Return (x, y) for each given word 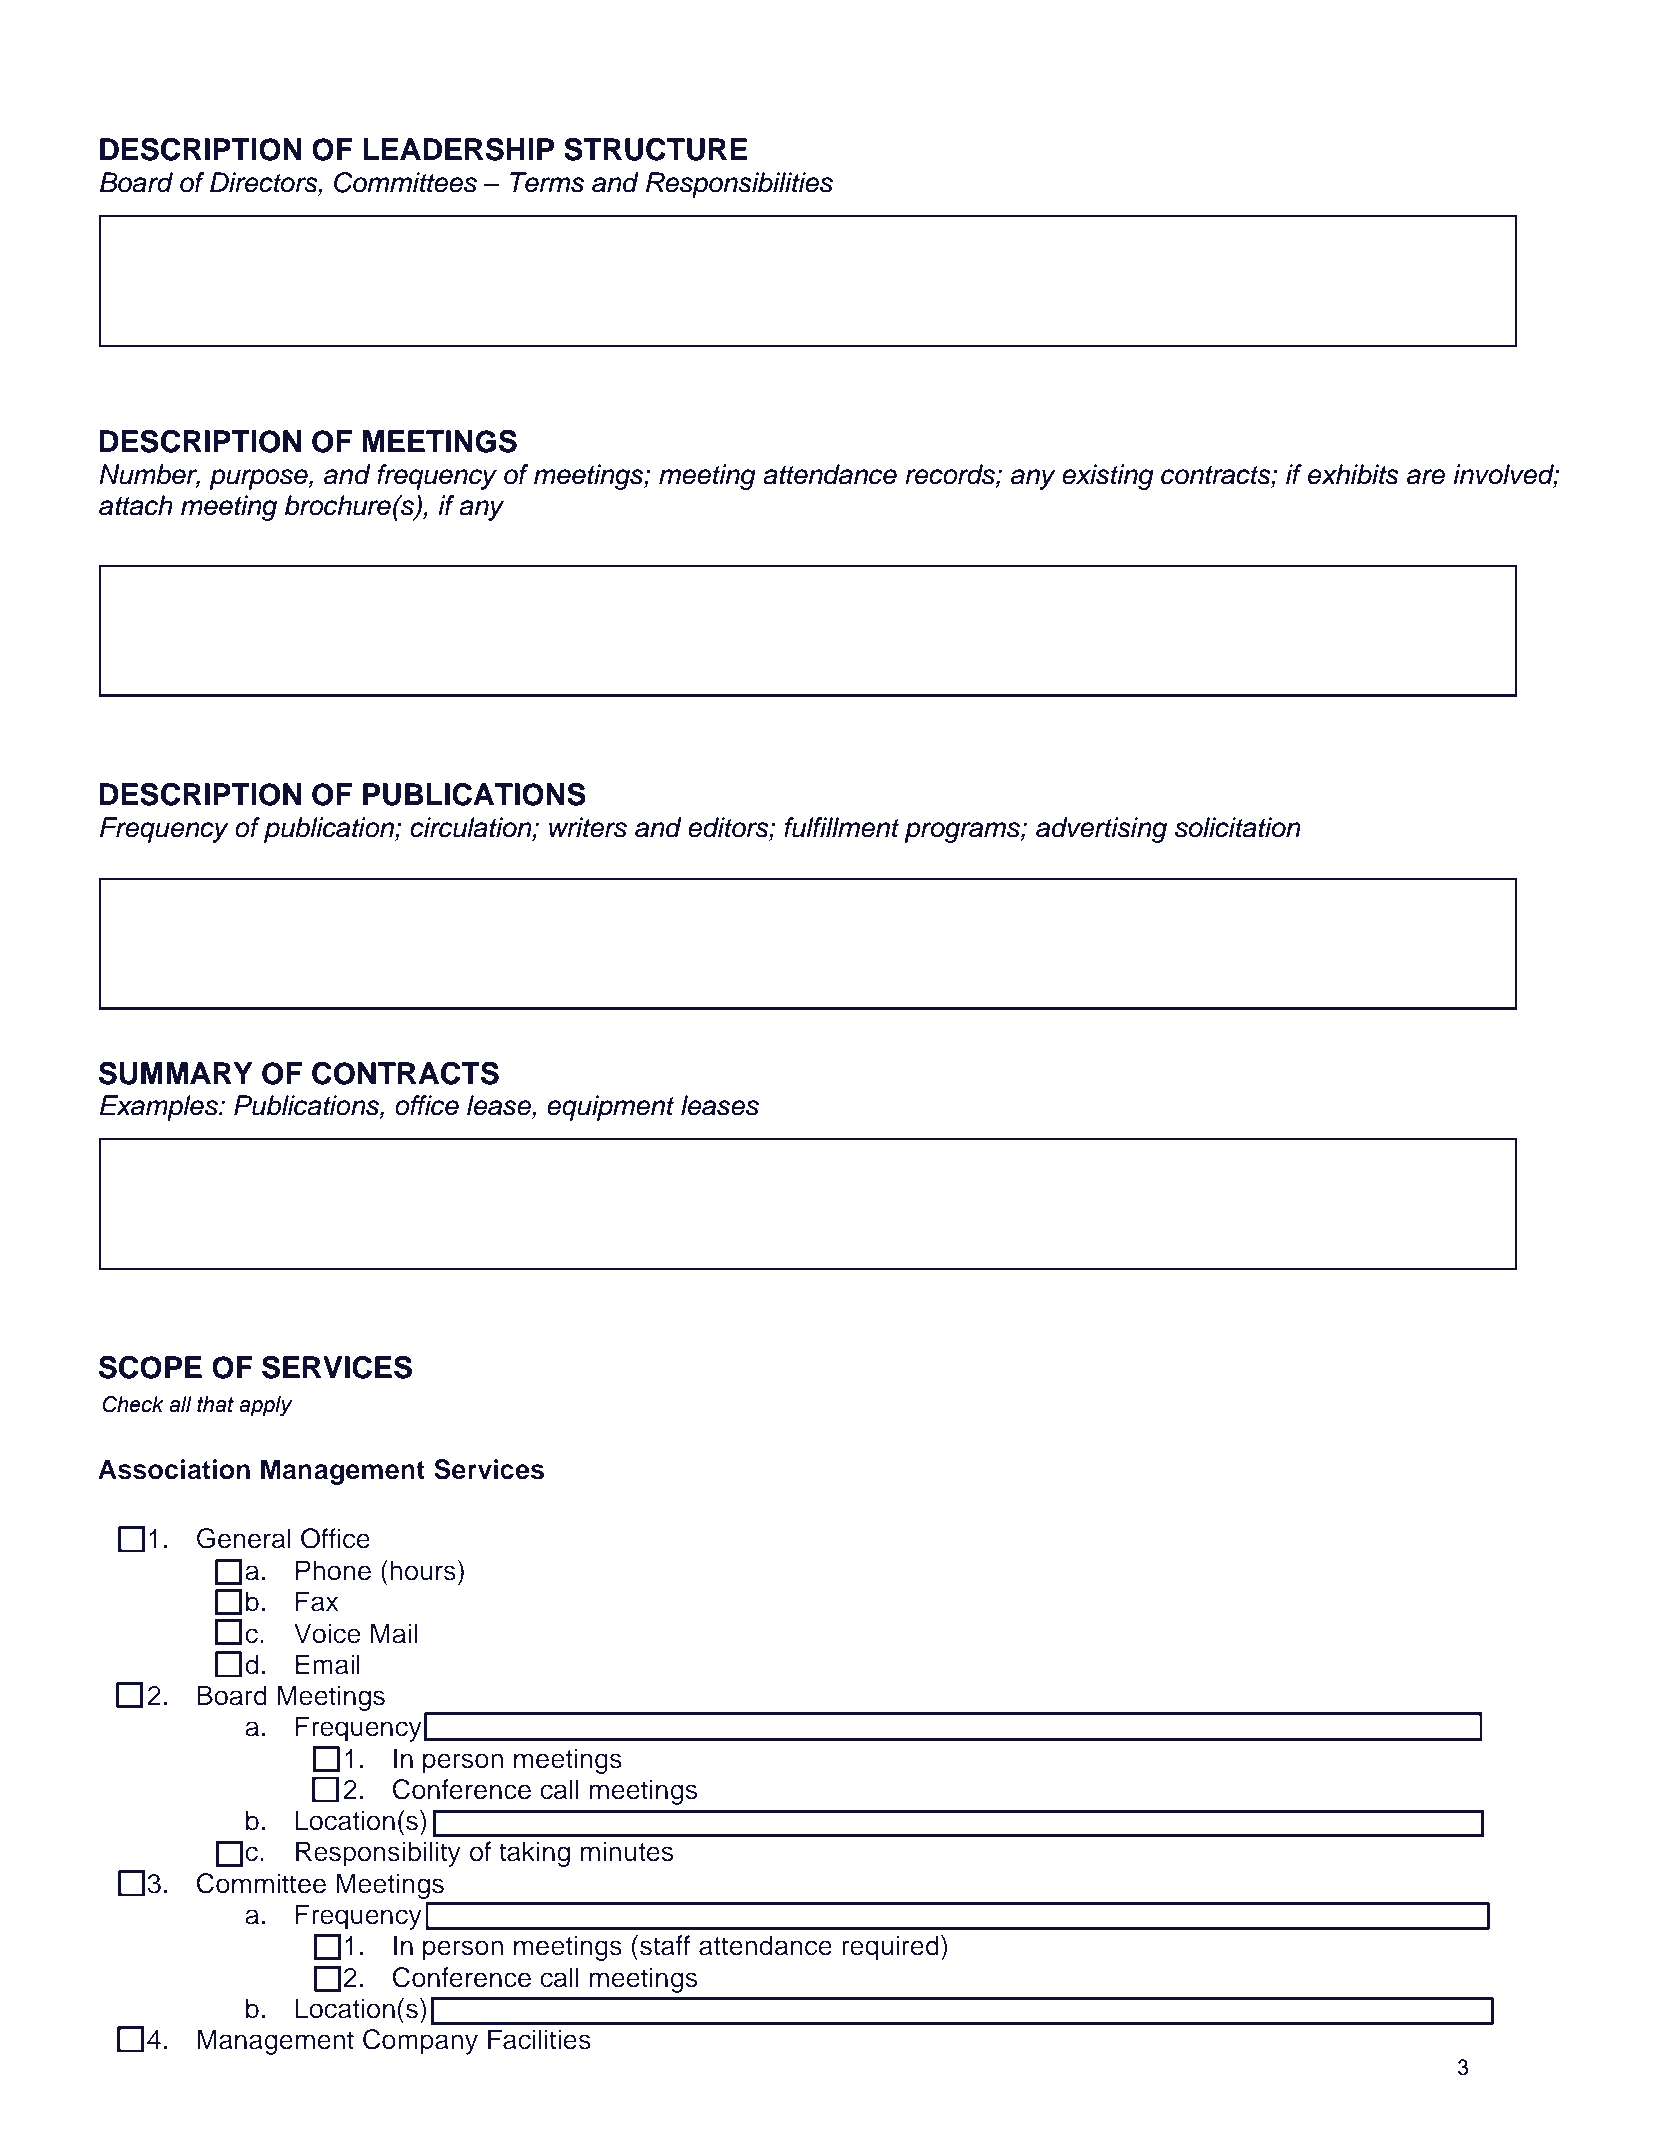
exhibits (1353, 474)
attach (136, 505)
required (890, 1948)
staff (665, 1945)
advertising (1101, 830)
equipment (611, 1108)
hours (423, 1570)
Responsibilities (739, 185)
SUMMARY (175, 1073)
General (244, 1538)
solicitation (1238, 827)
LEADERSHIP (458, 149)
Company (420, 2042)
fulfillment (842, 827)
